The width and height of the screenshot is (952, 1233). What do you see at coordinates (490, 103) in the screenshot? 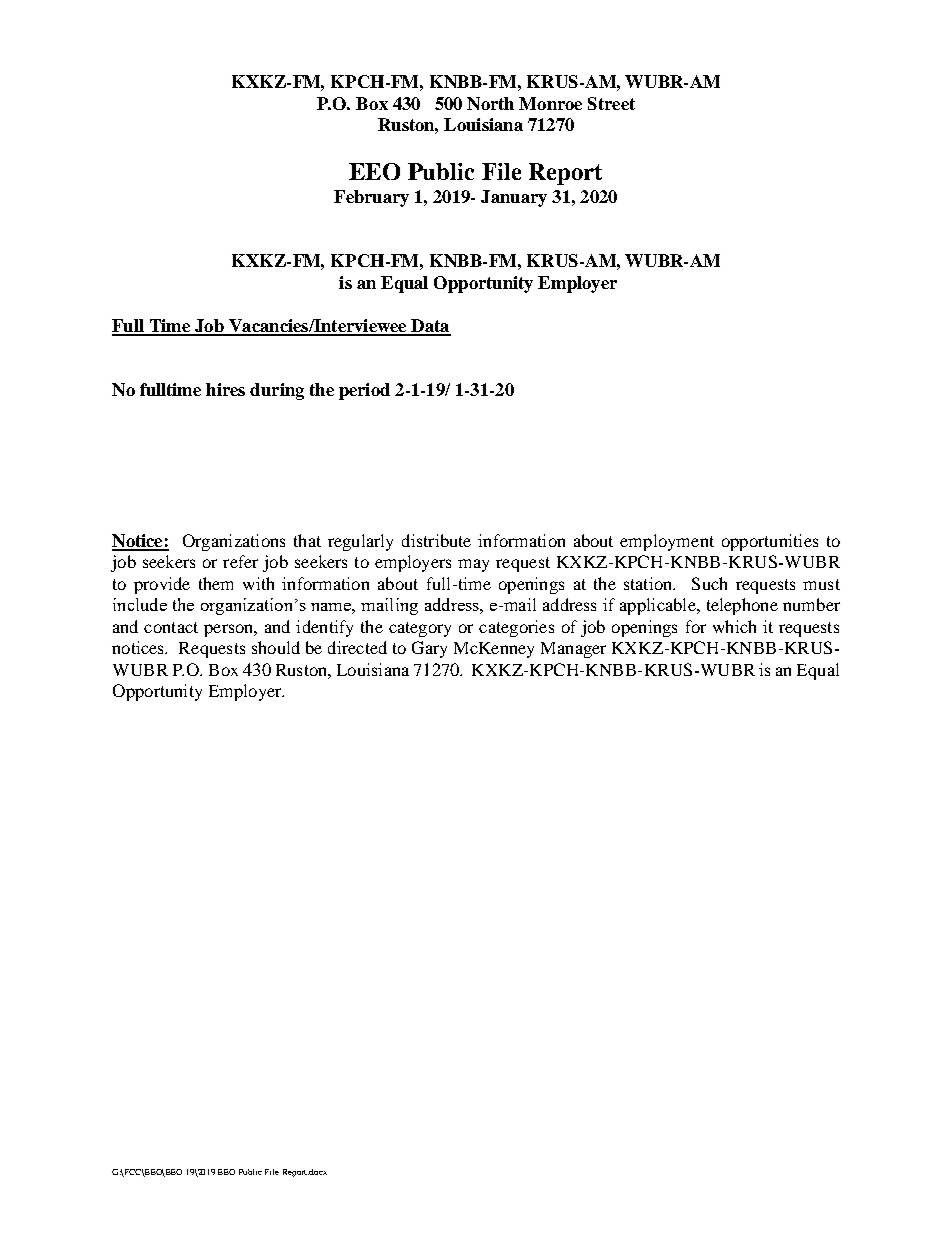
I see `North` at bounding box center [490, 103].
